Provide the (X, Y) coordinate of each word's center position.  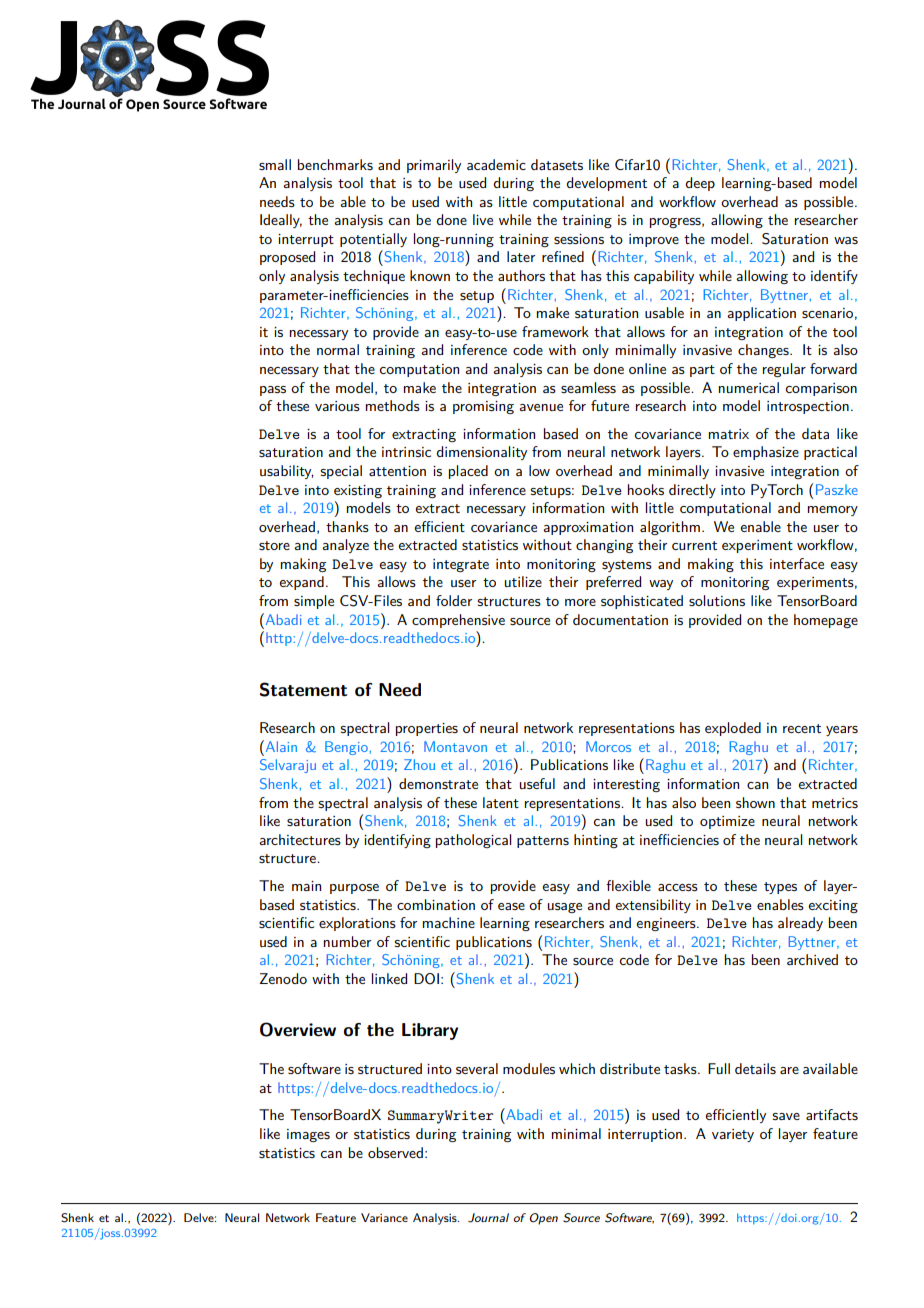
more (580, 602)
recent (802, 728)
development (606, 184)
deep (700, 184)
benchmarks (335, 164)
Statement (303, 689)
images (308, 1135)
